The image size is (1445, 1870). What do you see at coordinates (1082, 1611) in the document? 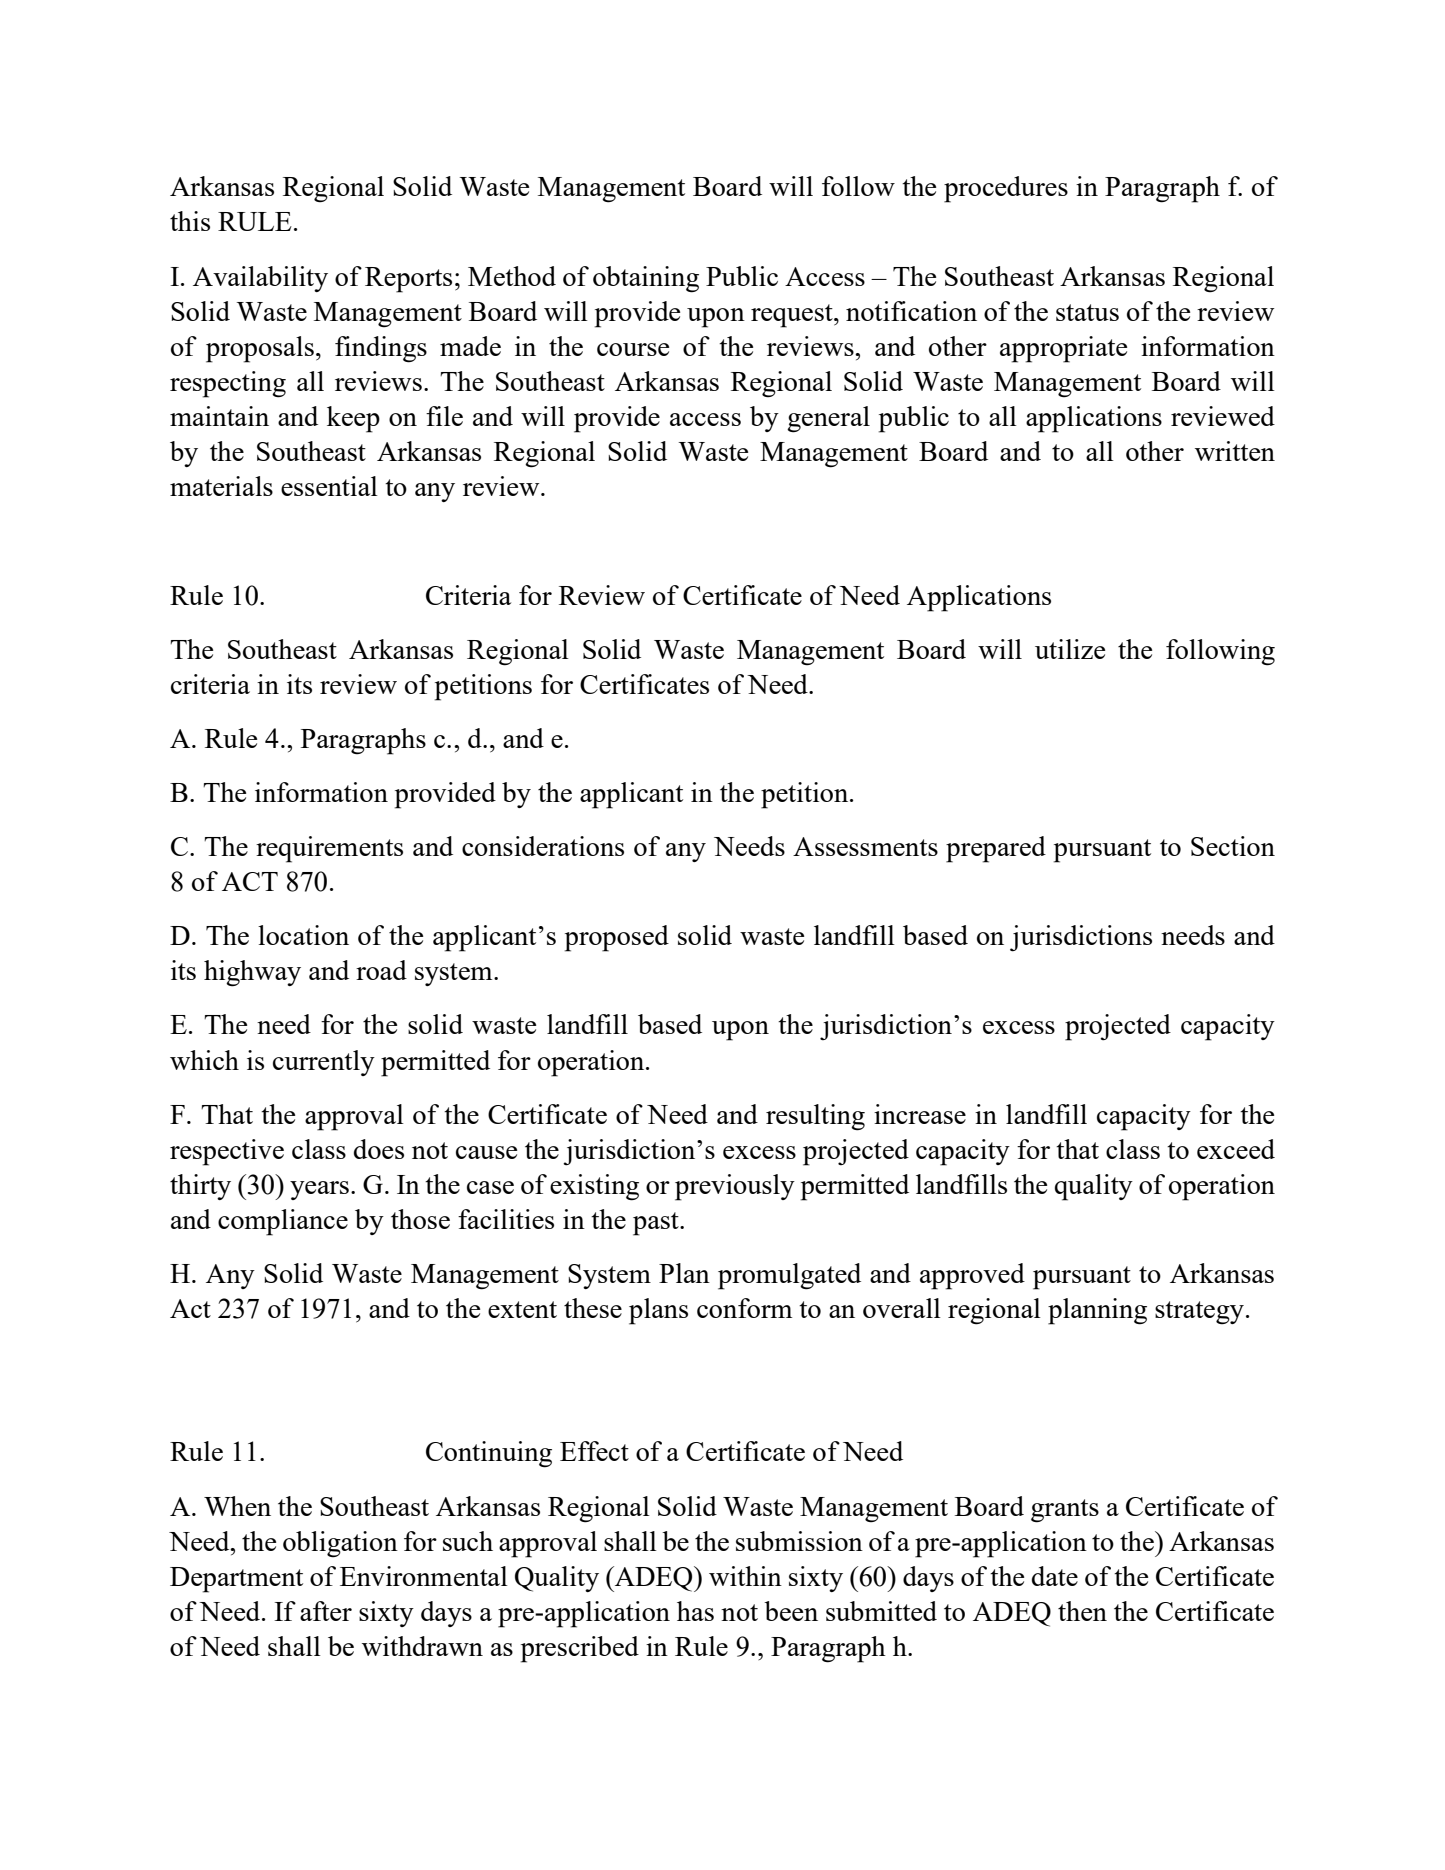
I see `then` at bounding box center [1082, 1611].
